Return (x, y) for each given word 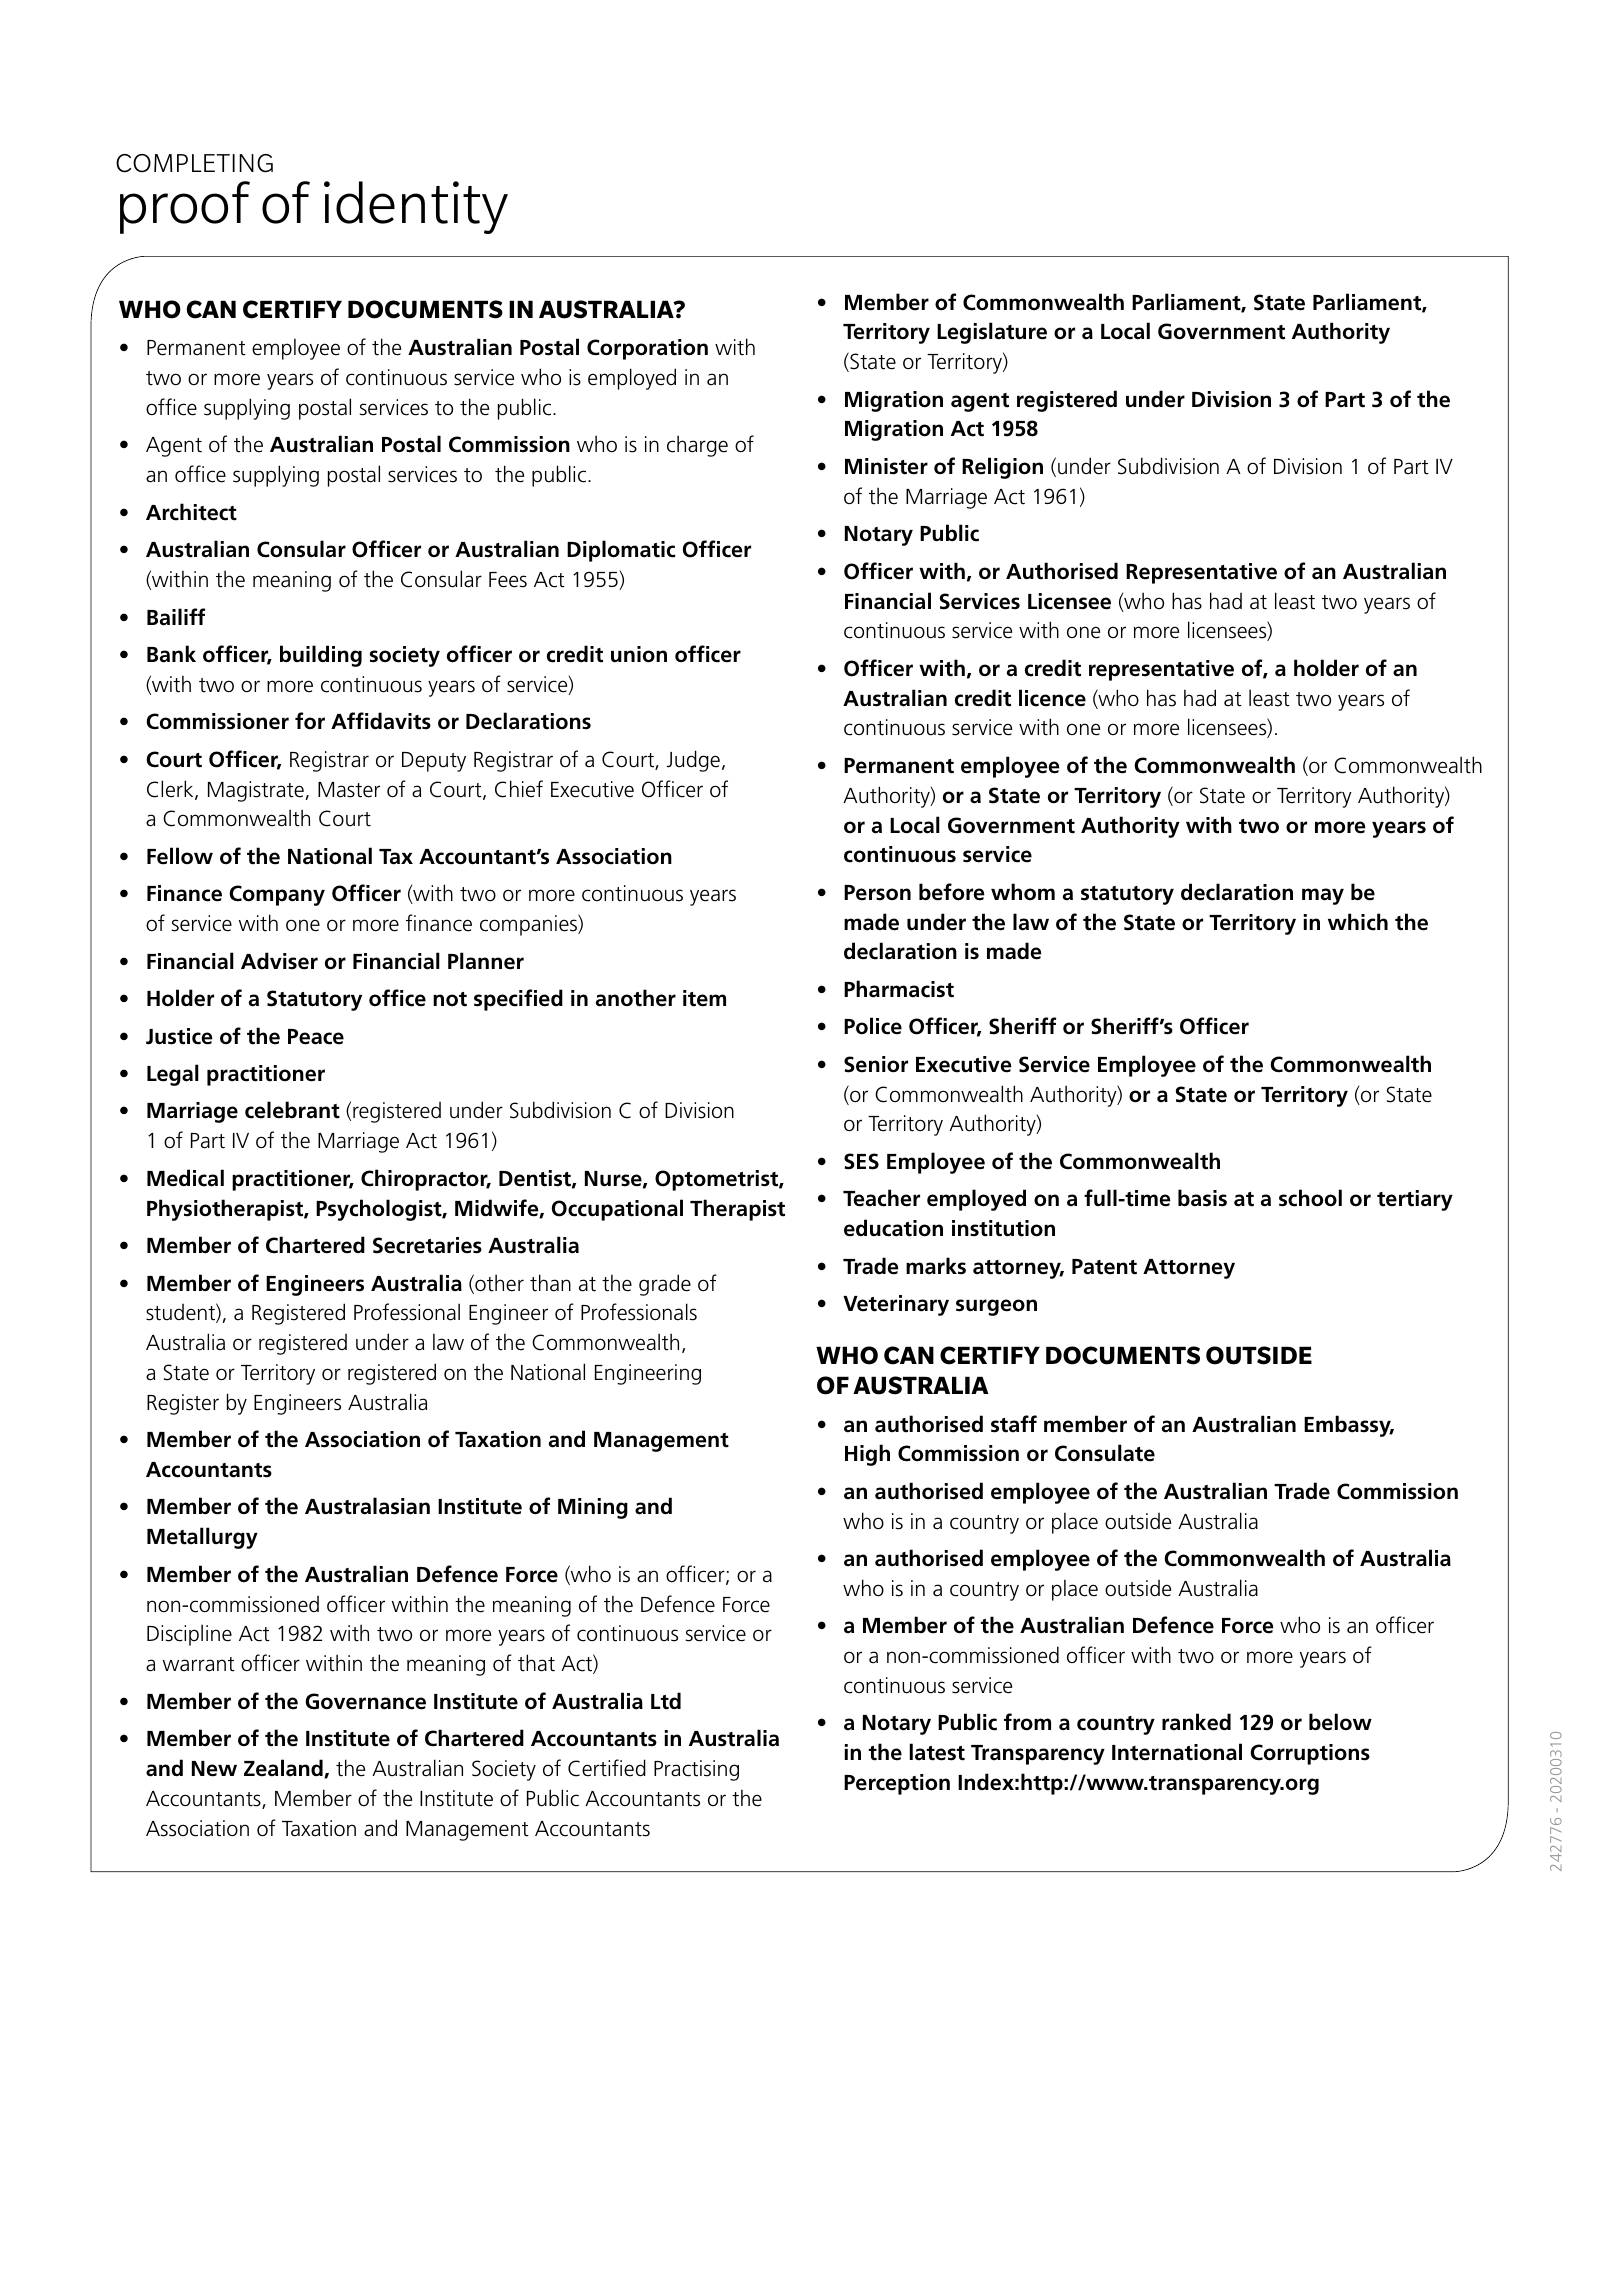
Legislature (992, 333)
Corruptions (1310, 1754)
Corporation (647, 349)
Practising (696, 1770)
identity (416, 207)
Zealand (284, 1768)
